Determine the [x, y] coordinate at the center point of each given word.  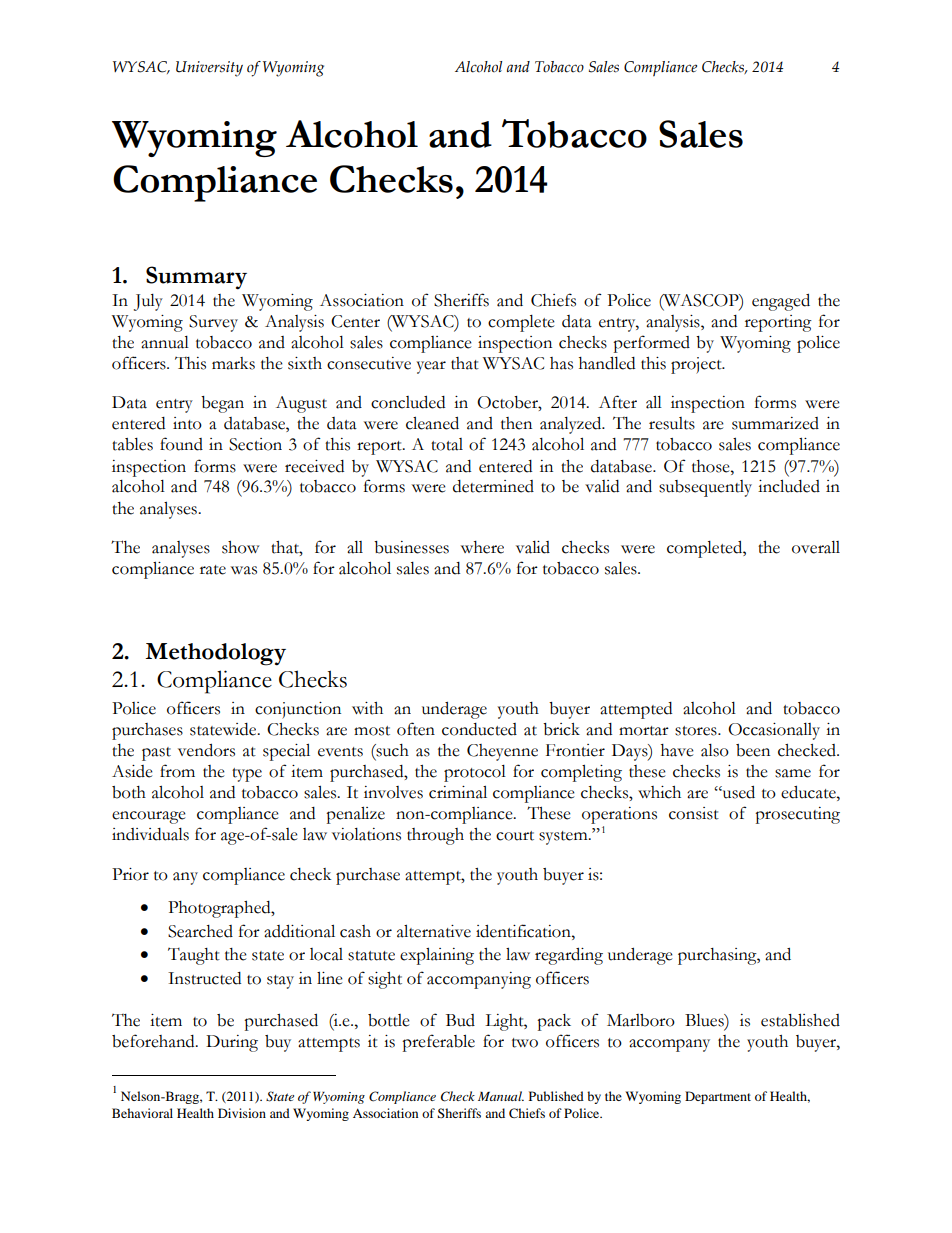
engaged [781, 302]
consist [694, 813]
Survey [213, 323]
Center [355, 321]
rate [213, 570]
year [431, 367]
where [482, 547]
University [209, 69]
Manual [501, 1096]
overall [816, 547]
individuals [150, 834]
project [697, 365]
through [435, 836]
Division [242, 1113]
